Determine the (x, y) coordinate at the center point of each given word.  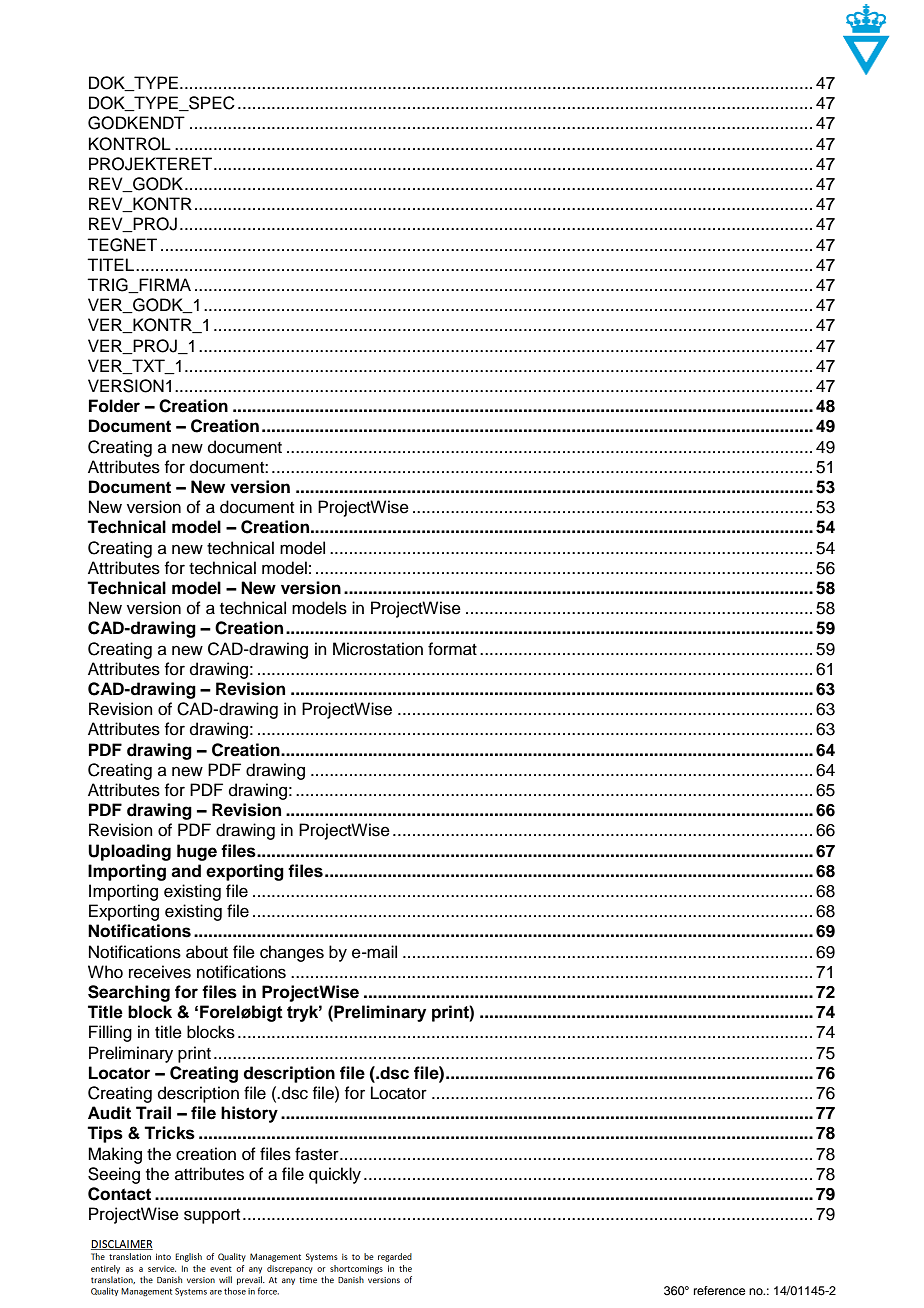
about (207, 952)
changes (292, 953)
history (249, 1114)
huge (197, 852)
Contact (119, 1194)
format (452, 649)
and (186, 871)
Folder (114, 406)
